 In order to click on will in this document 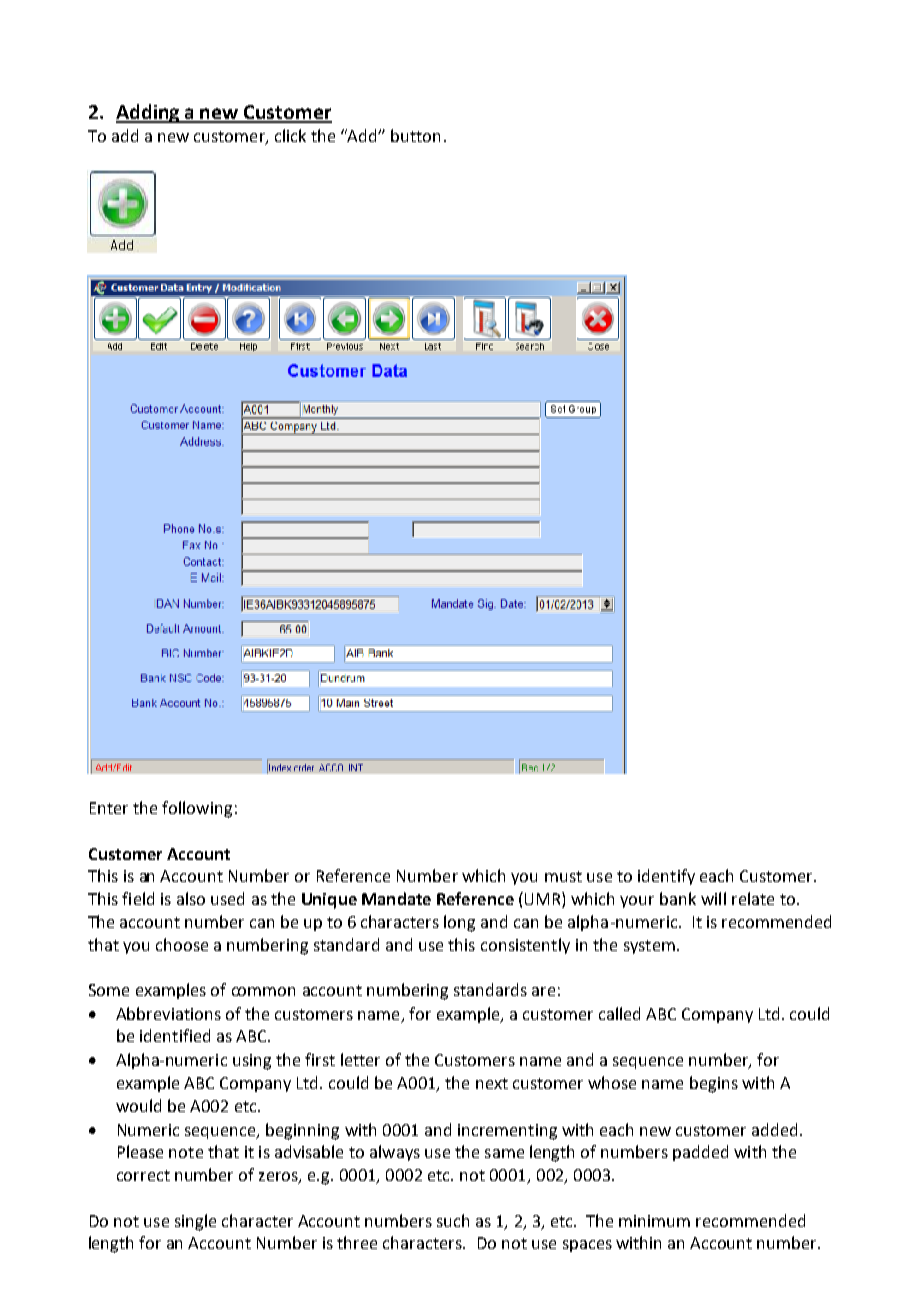, I will do `click(713, 898)`.
